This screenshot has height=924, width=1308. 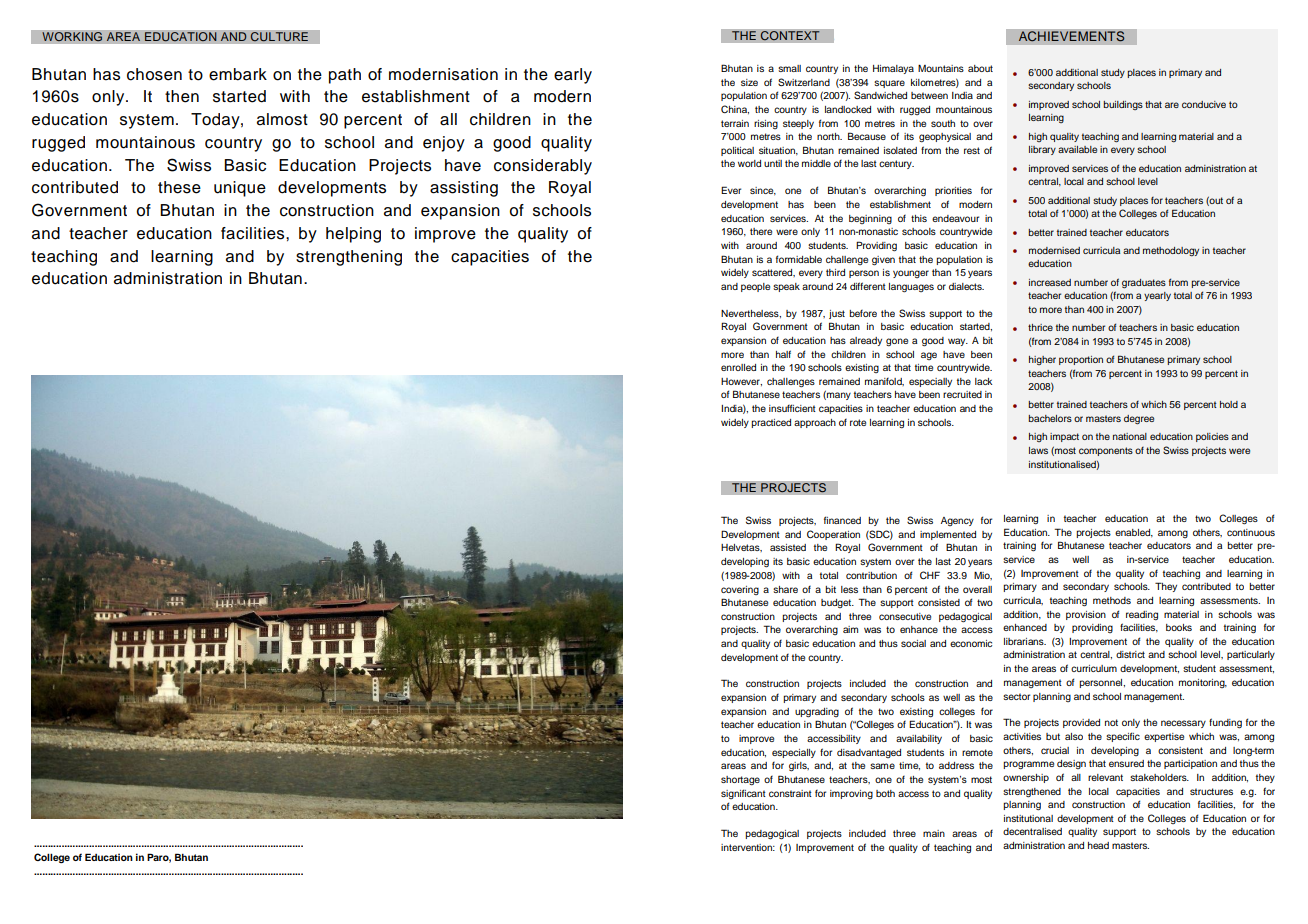 What do you see at coordinates (850, 629) in the screenshot?
I see `aim` at bounding box center [850, 629].
